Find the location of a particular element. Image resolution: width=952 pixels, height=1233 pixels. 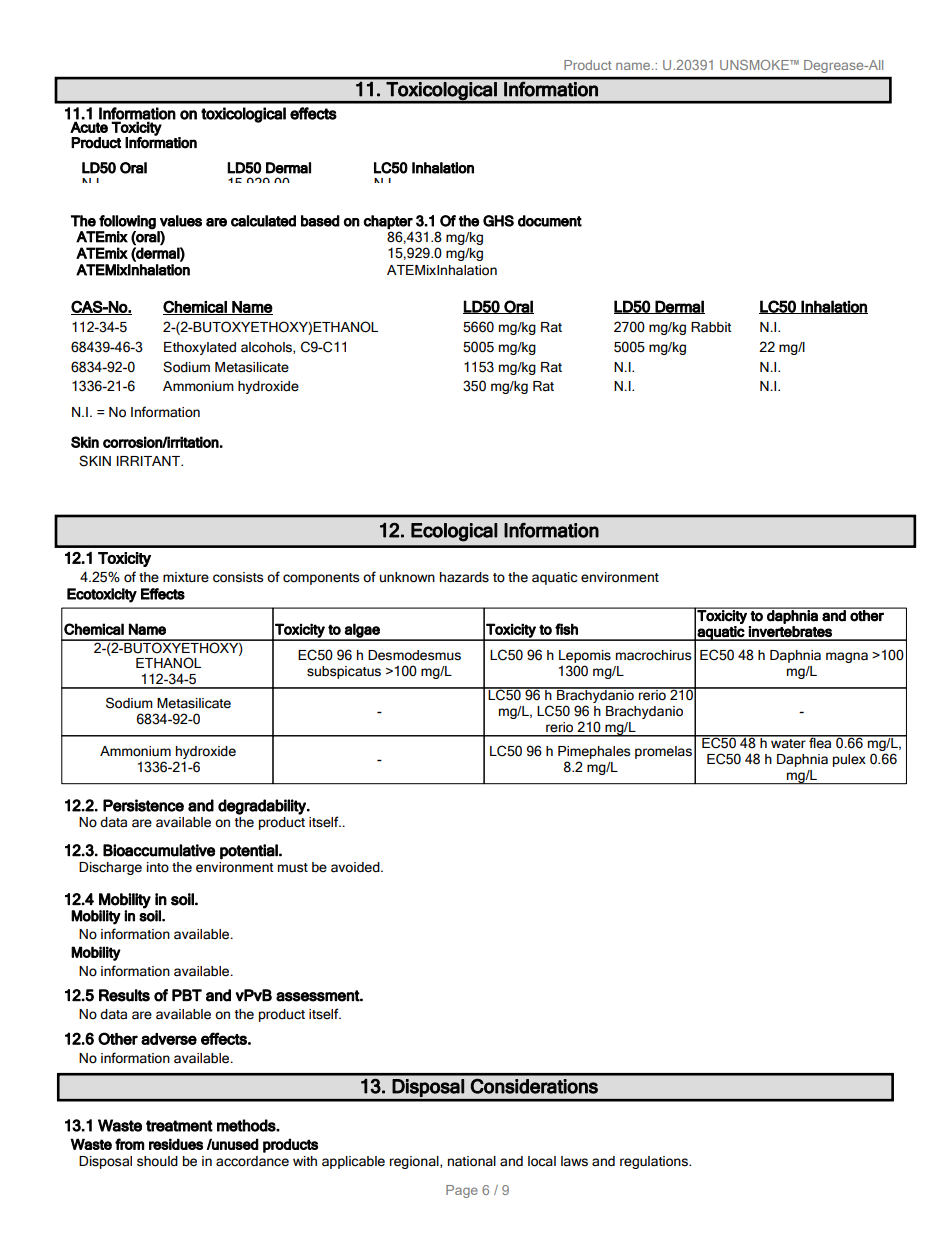

national is located at coordinates (472, 1161).
